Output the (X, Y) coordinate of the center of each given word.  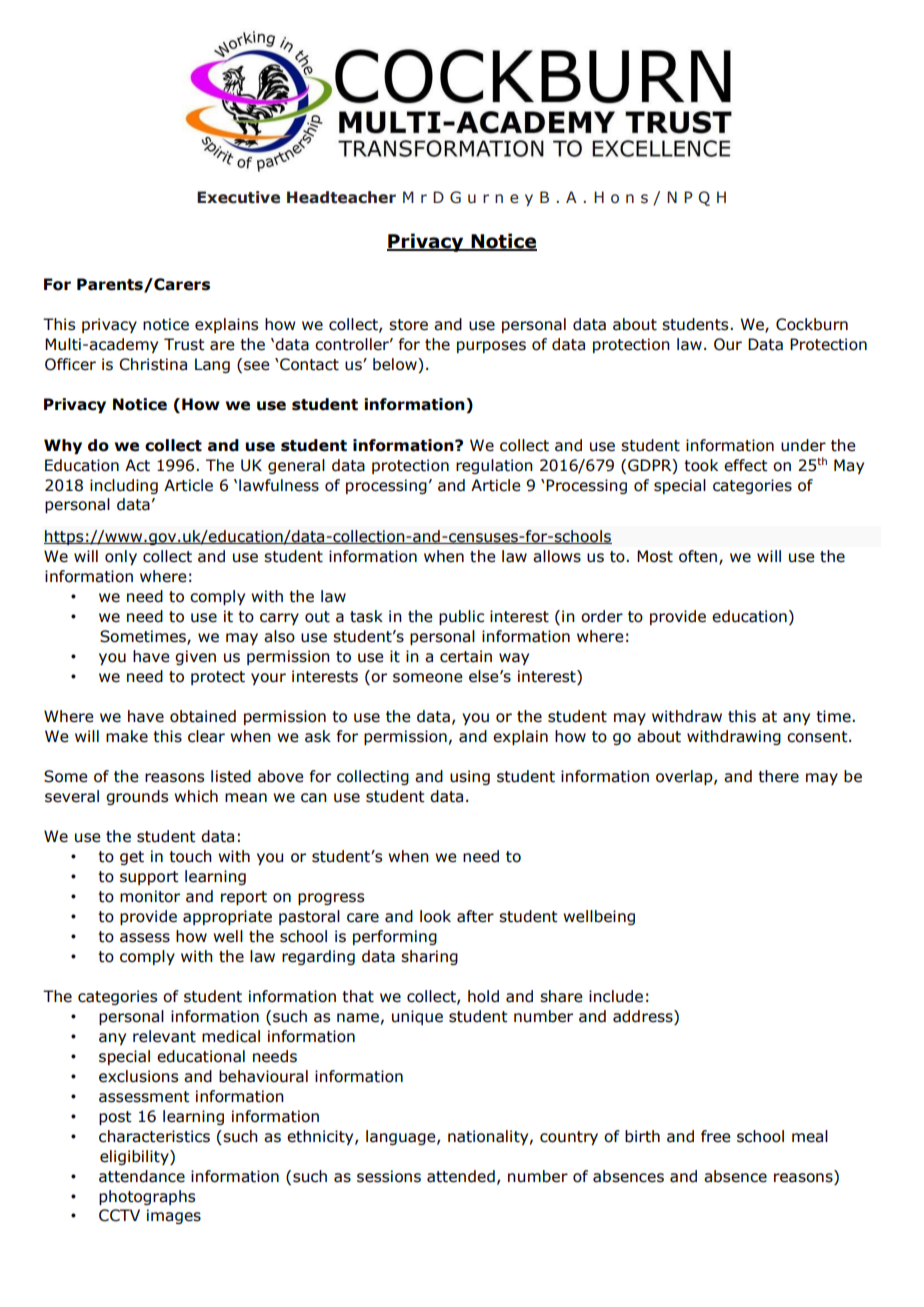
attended (461, 1176)
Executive (238, 197)
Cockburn (812, 324)
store (408, 325)
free (716, 1136)
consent (818, 737)
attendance (142, 1176)
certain (466, 656)
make (127, 736)
